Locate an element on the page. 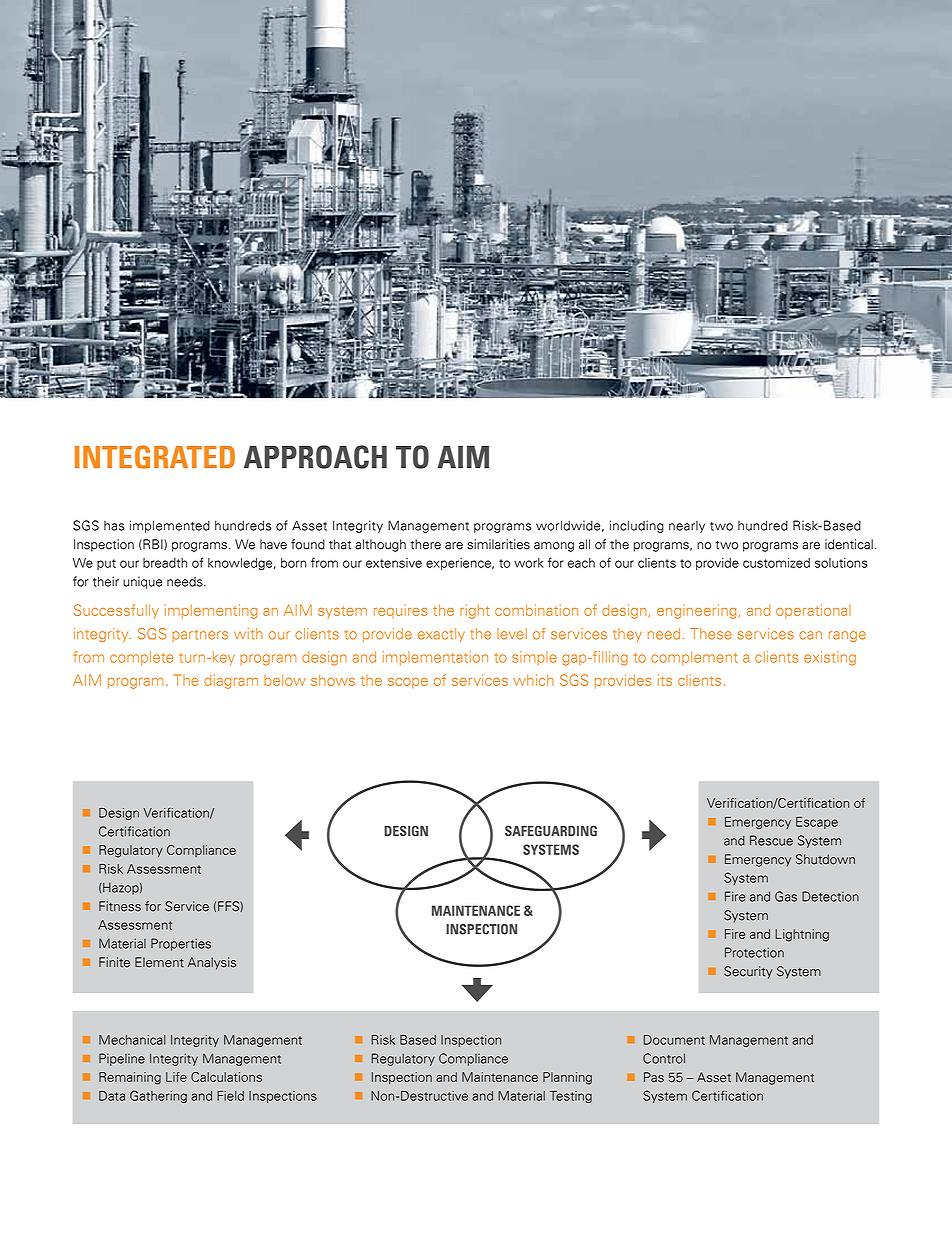  Control is located at coordinates (664, 1058).
